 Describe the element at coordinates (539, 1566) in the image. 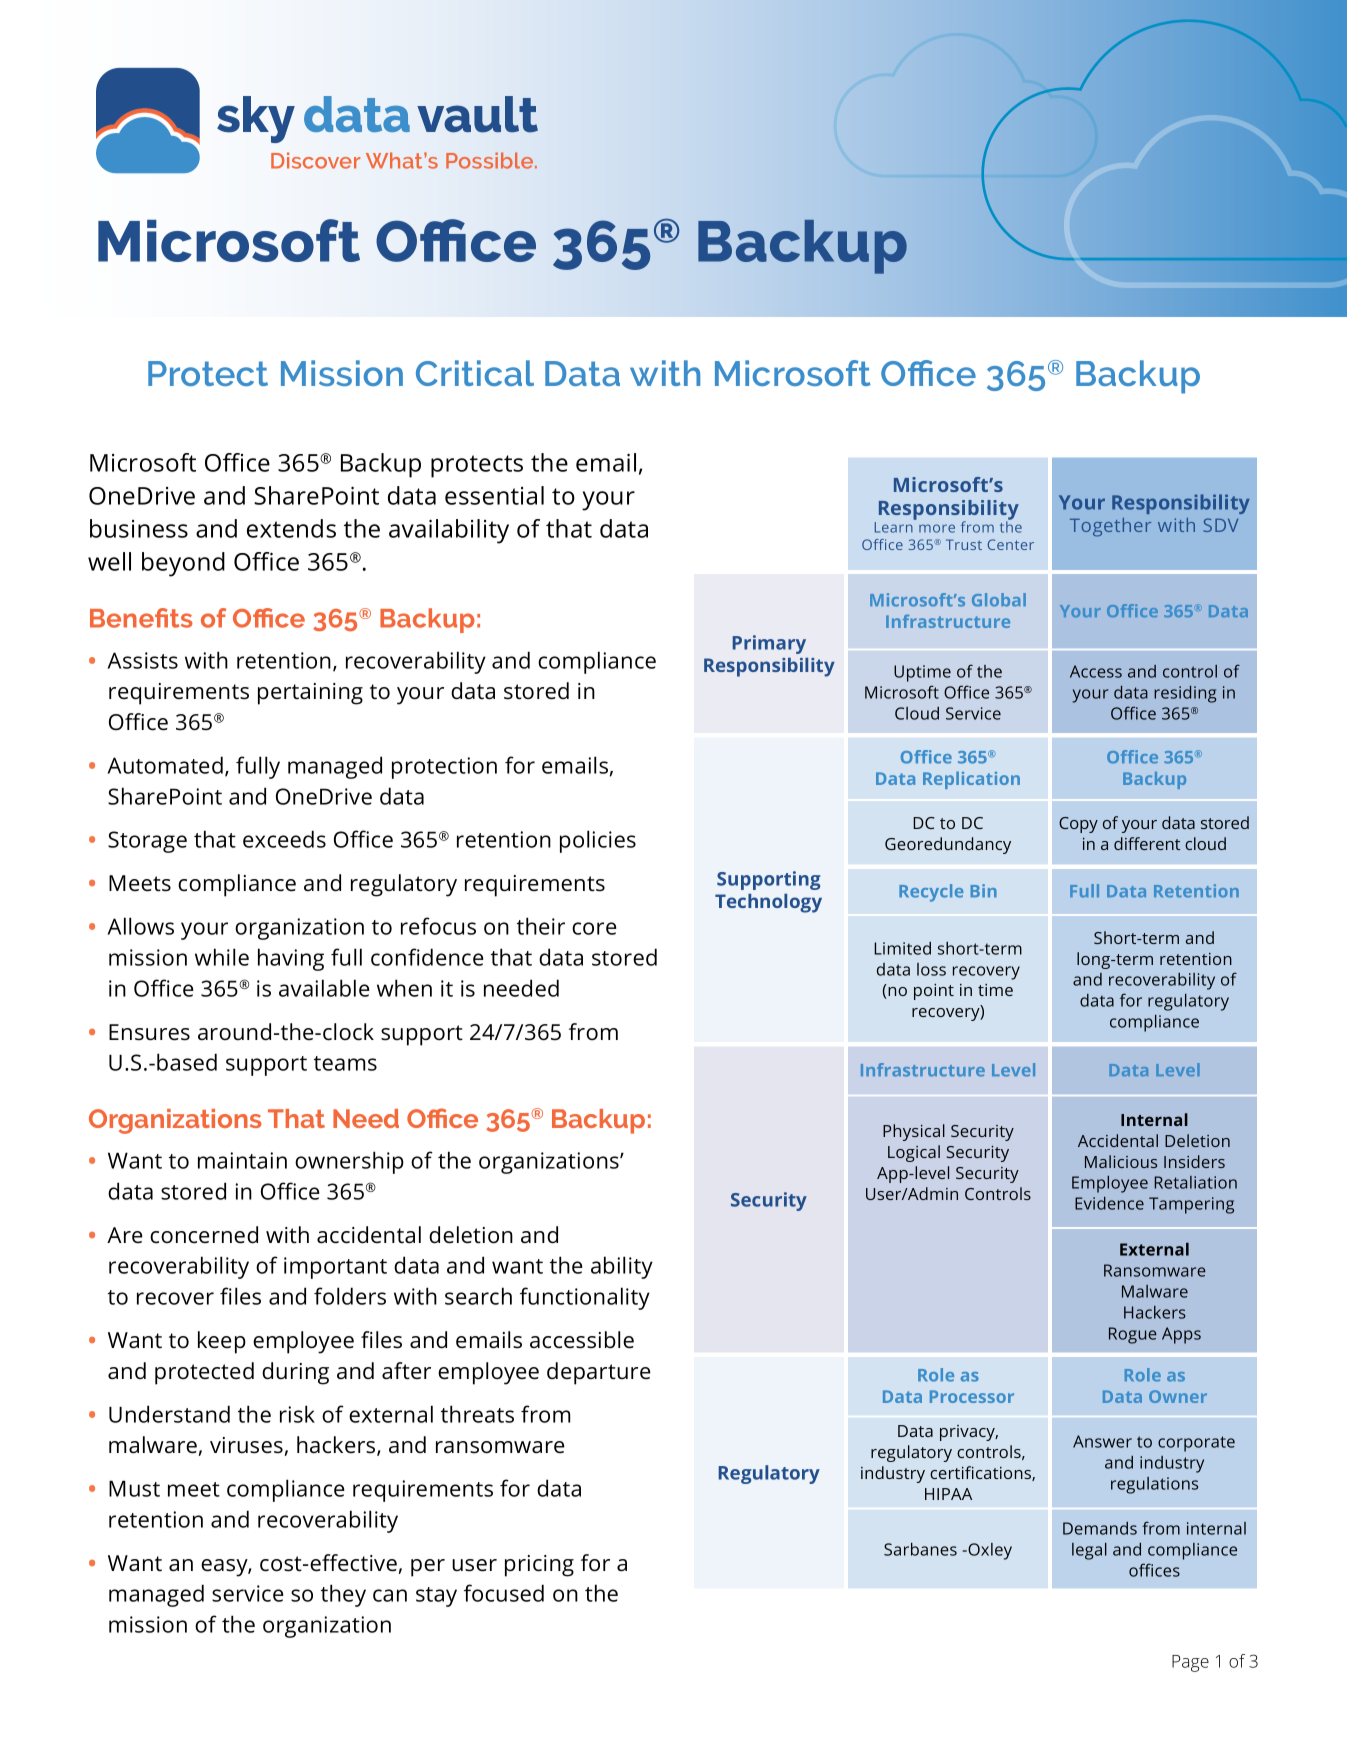

I see `pricing` at that location.
